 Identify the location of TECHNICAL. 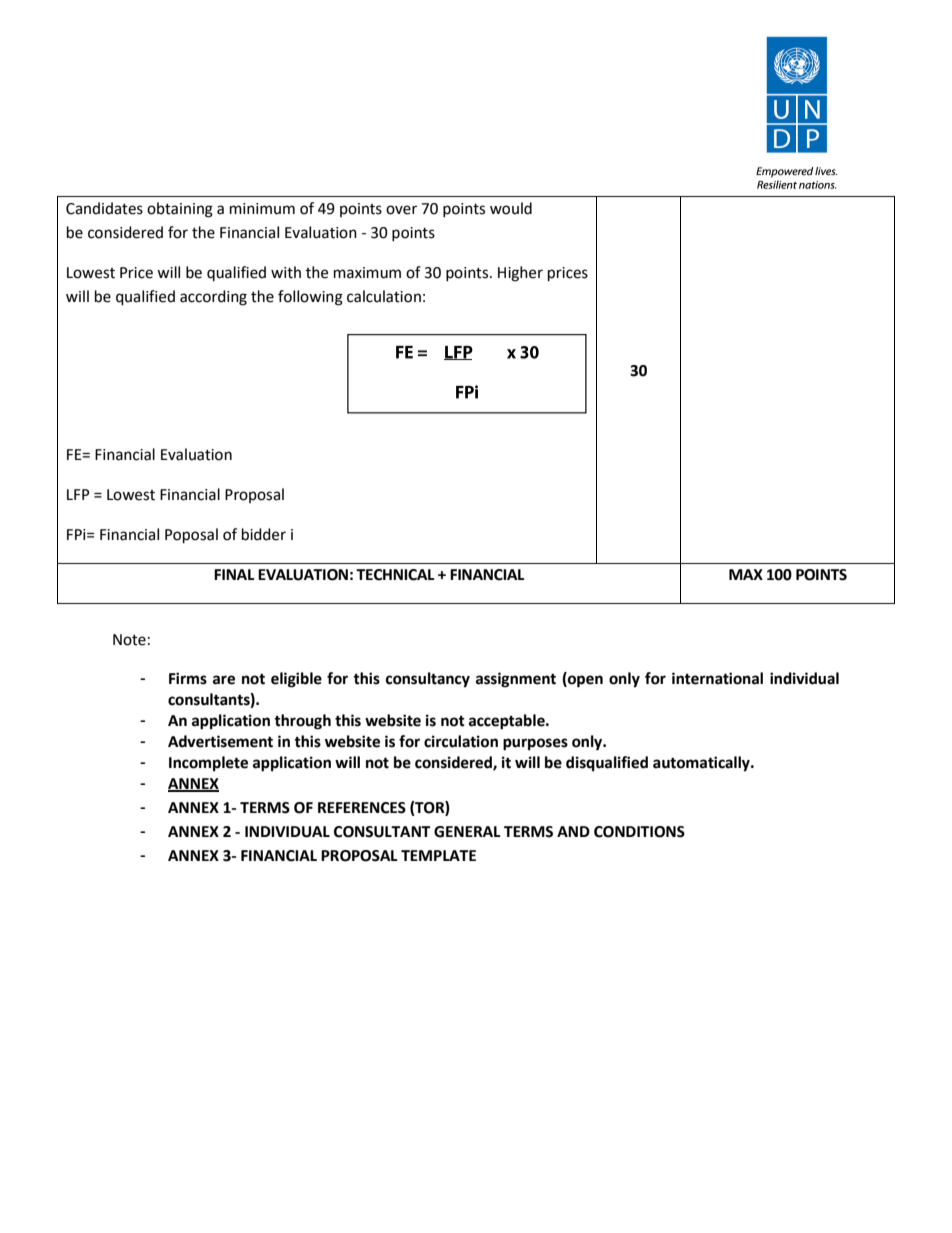
(395, 575).
